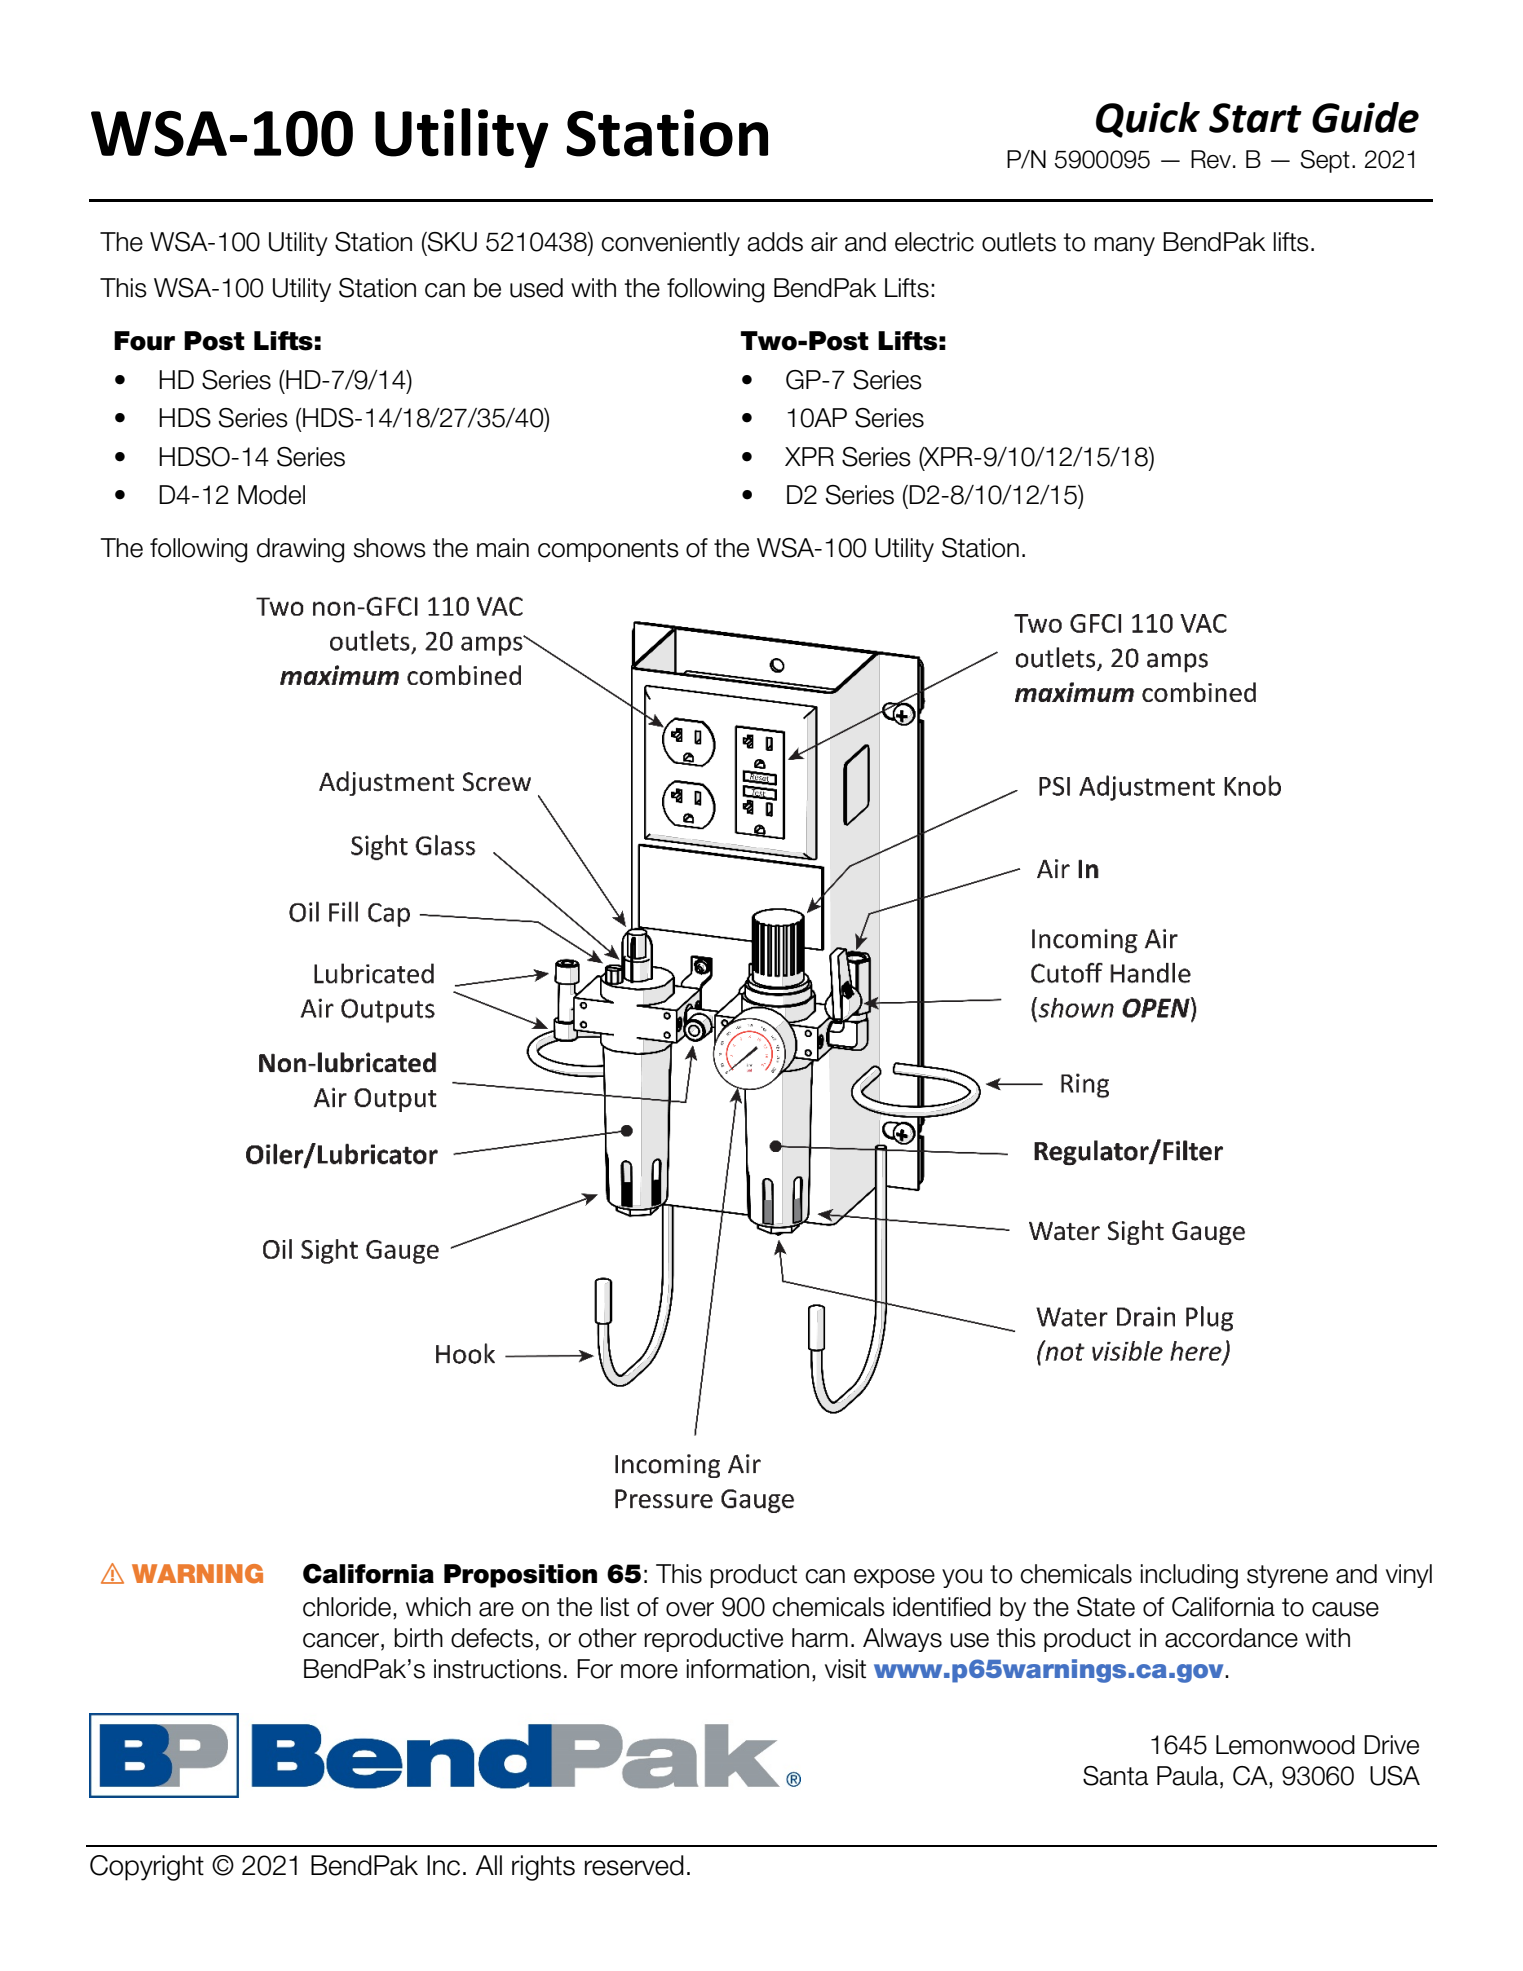  I want to click on adds, so click(775, 242).
